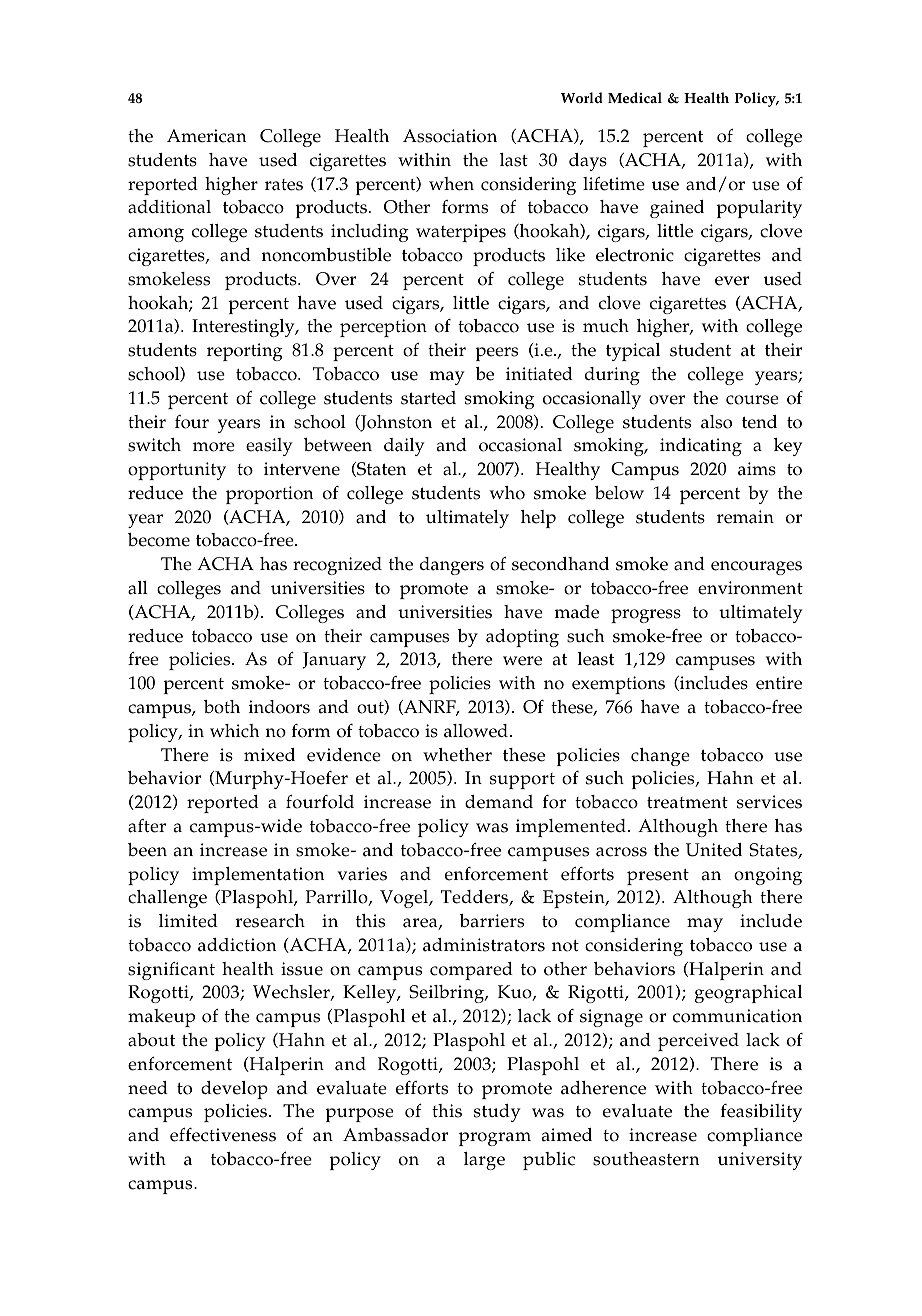 Image resolution: width=922 pixels, height=1316 pixels. Describe the element at coordinates (222, 707) in the image. I see `both` at that location.
